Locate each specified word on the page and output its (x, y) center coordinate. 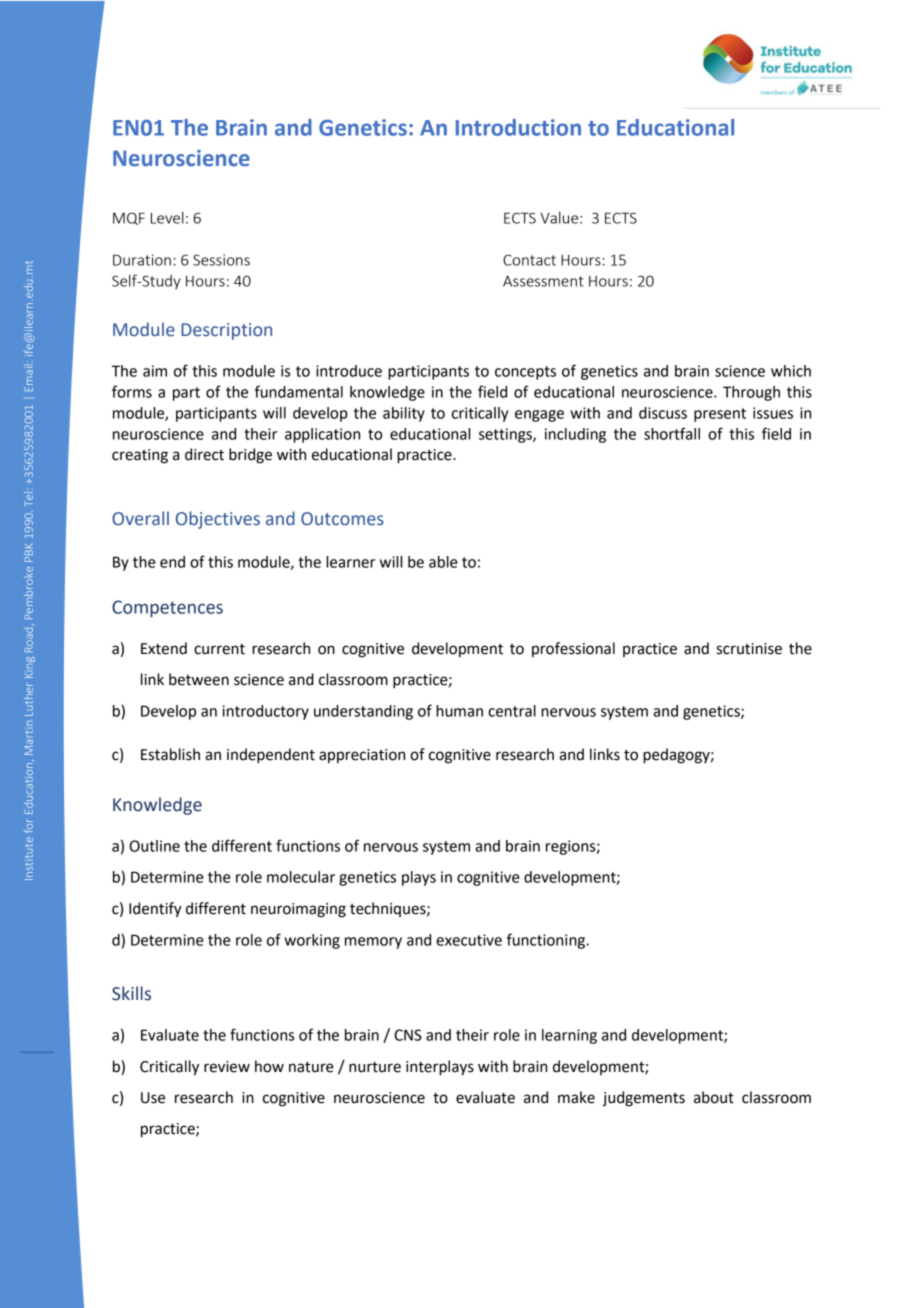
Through (751, 393)
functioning (547, 941)
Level (167, 217)
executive (469, 940)
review (227, 1067)
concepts (525, 373)
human (459, 711)
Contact (529, 260)
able (443, 562)
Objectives (218, 520)
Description (226, 331)
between (199, 679)
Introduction (518, 127)
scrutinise (749, 649)
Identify (155, 910)
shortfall (672, 433)
